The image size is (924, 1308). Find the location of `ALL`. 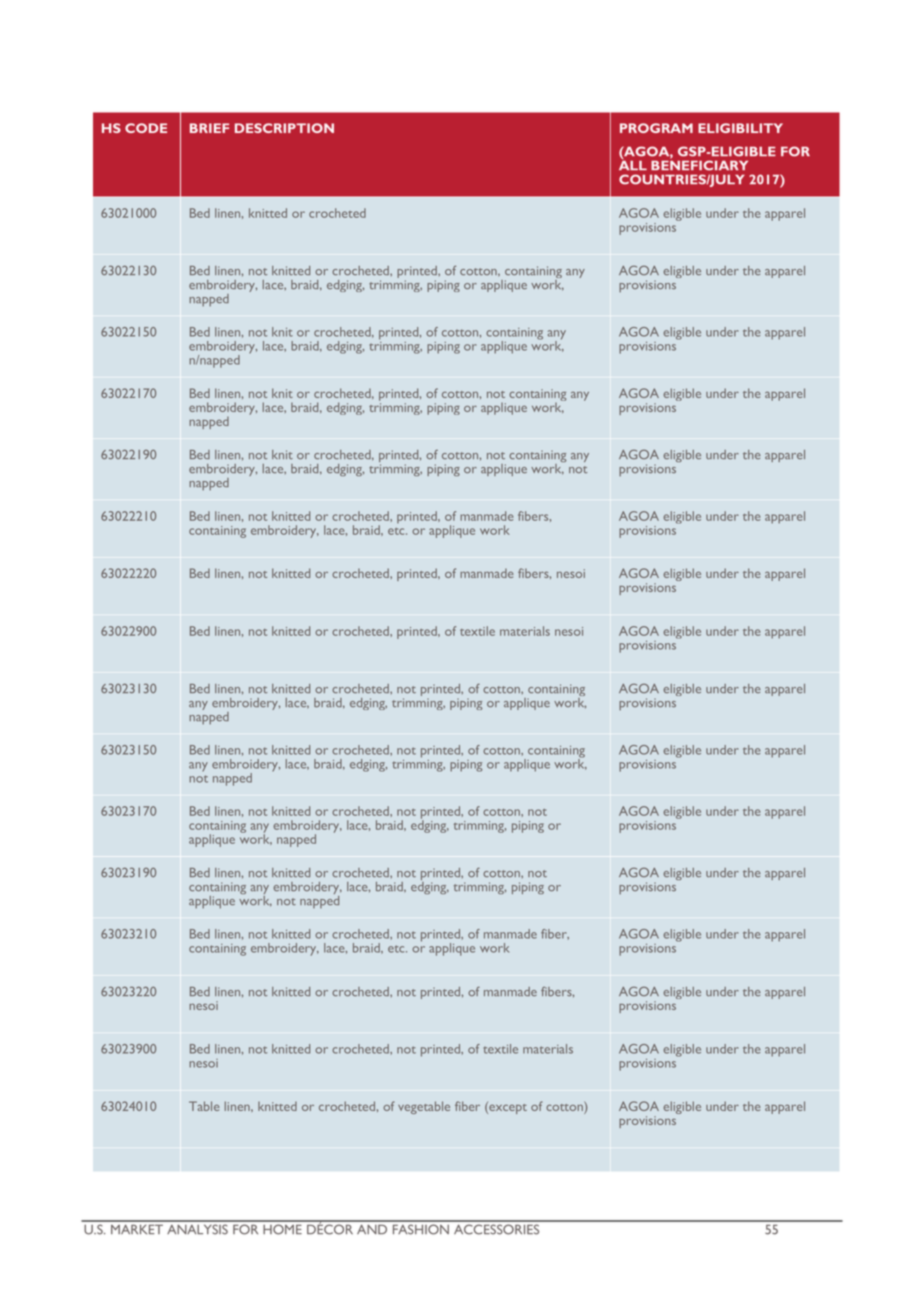

ALL is located at coordinates (633, 164).
